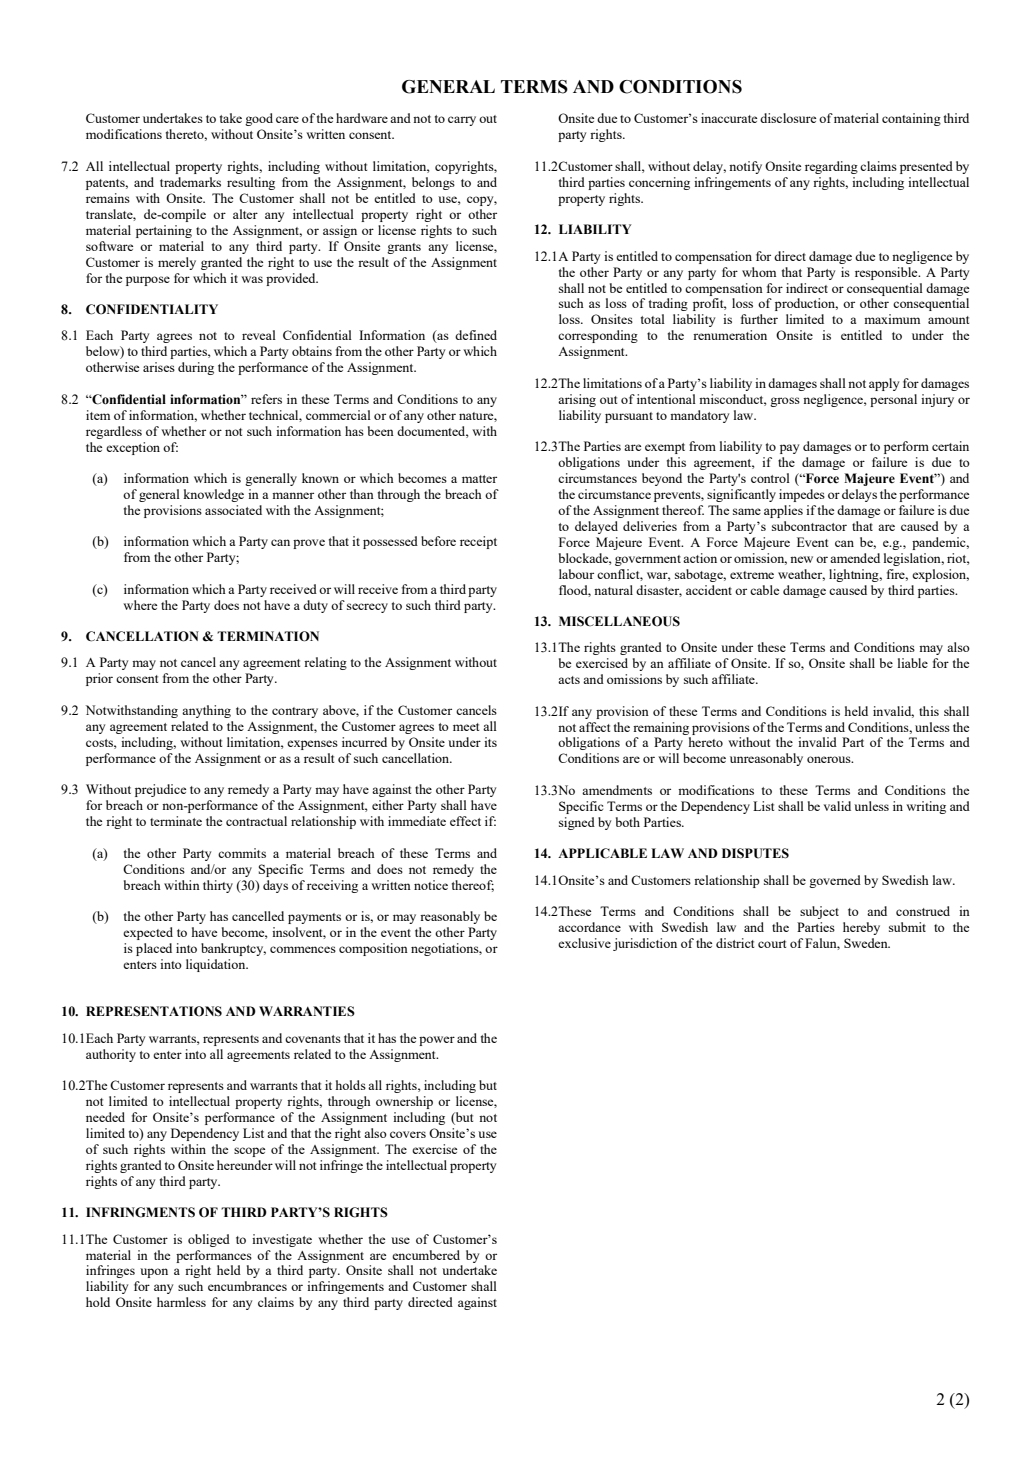 Image resolution: width=1031 pixels, height=1458 pixels. What do you see at coordinates (913, 663) in the image?
I see `liable` at bounding box center [913, 663].
